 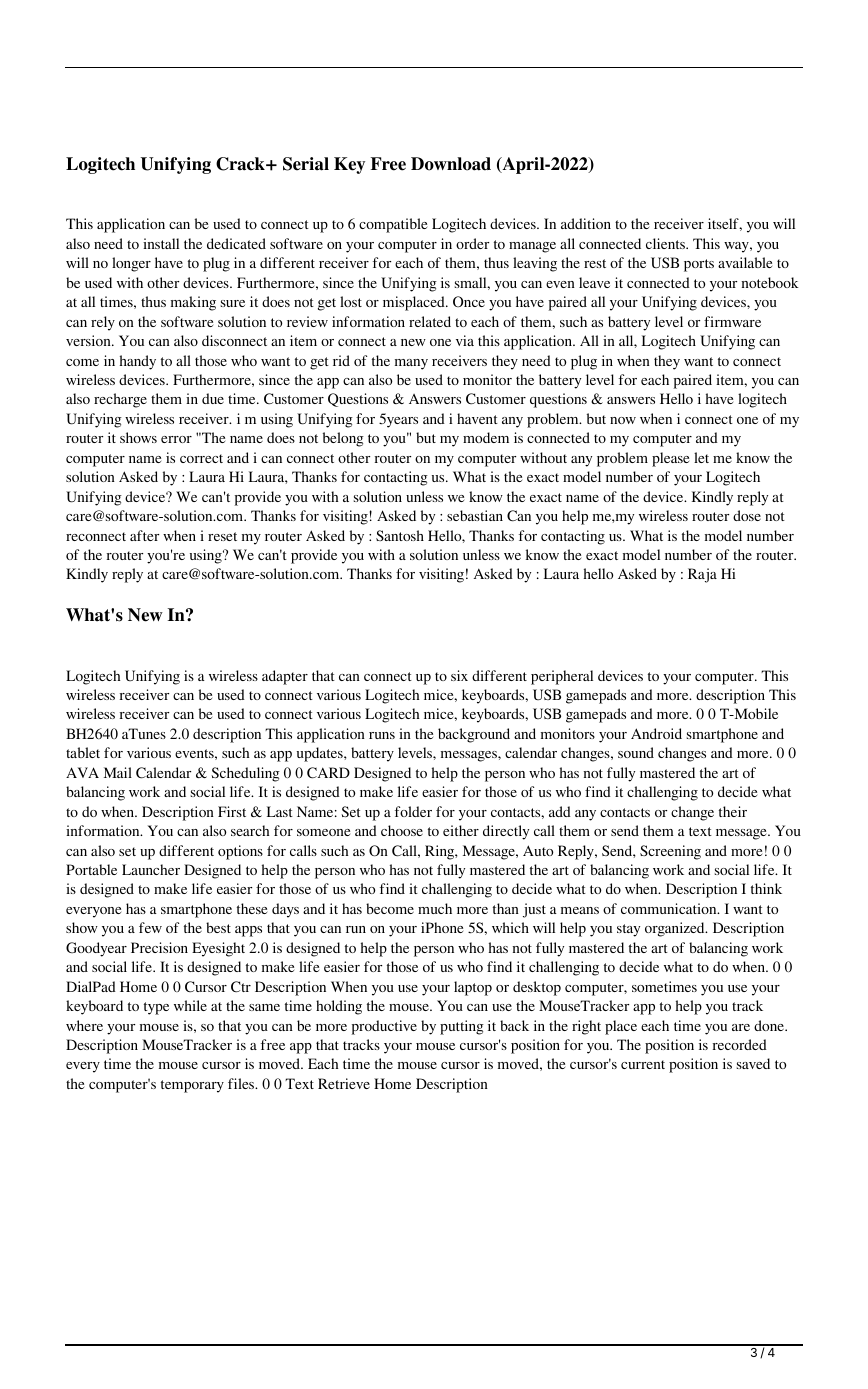 What do you see at coordinates (192, 1086) in the image?
I see `temporary` at bounding box center [192, 1086].
